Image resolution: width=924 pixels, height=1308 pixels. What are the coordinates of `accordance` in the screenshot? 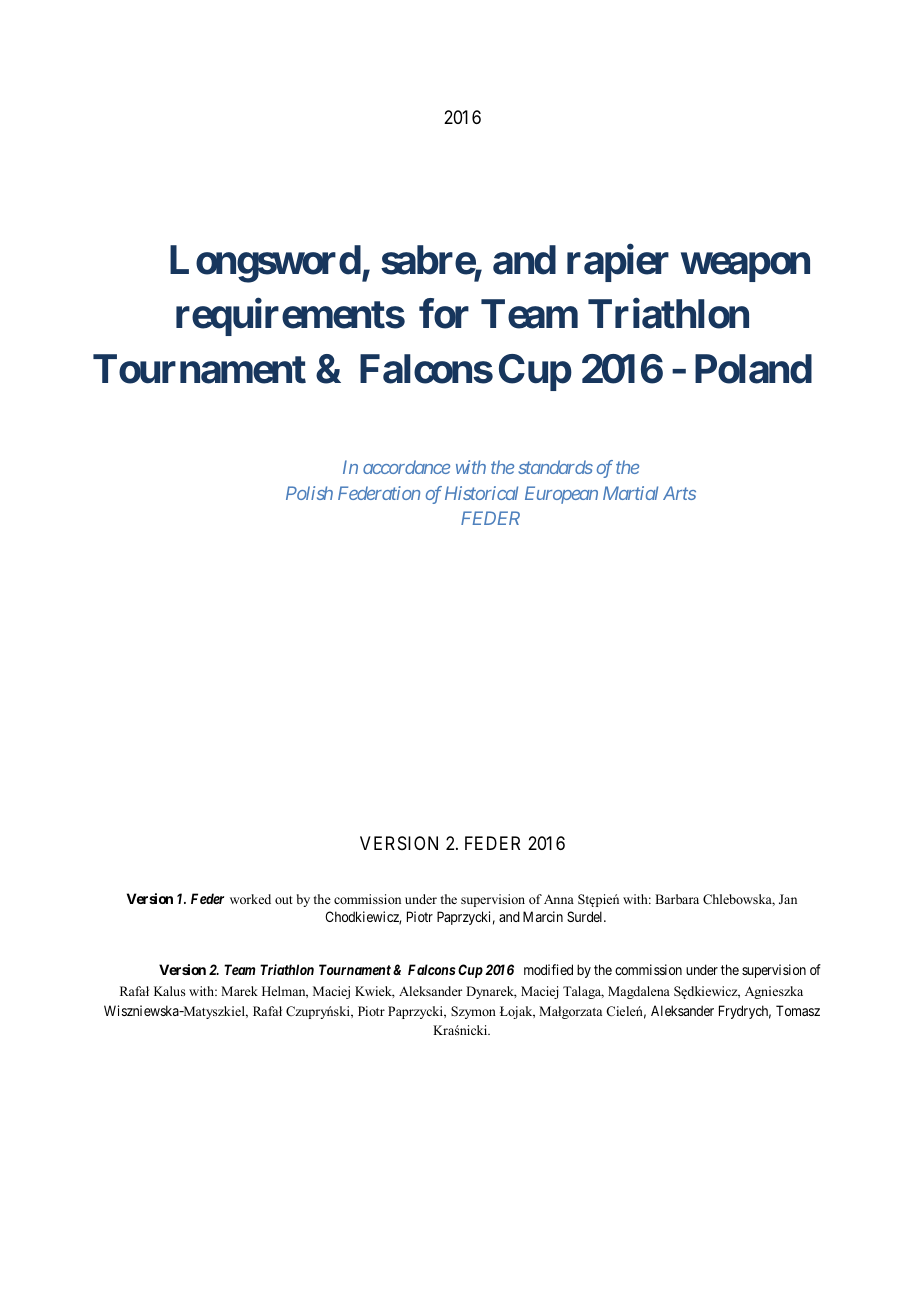 It's located at (406, 467).
